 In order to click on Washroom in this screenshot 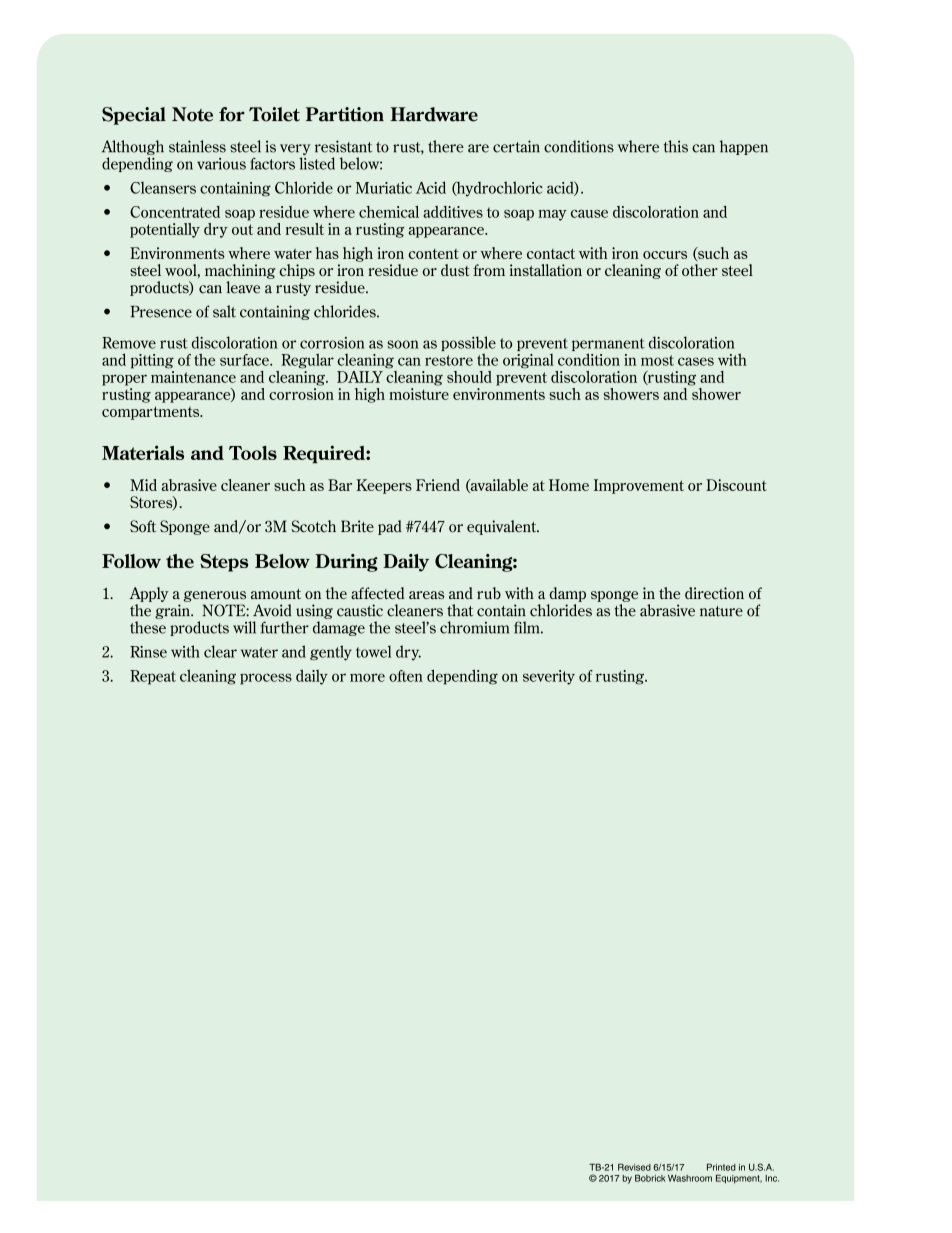, I will do `click(690, 1178)`.
